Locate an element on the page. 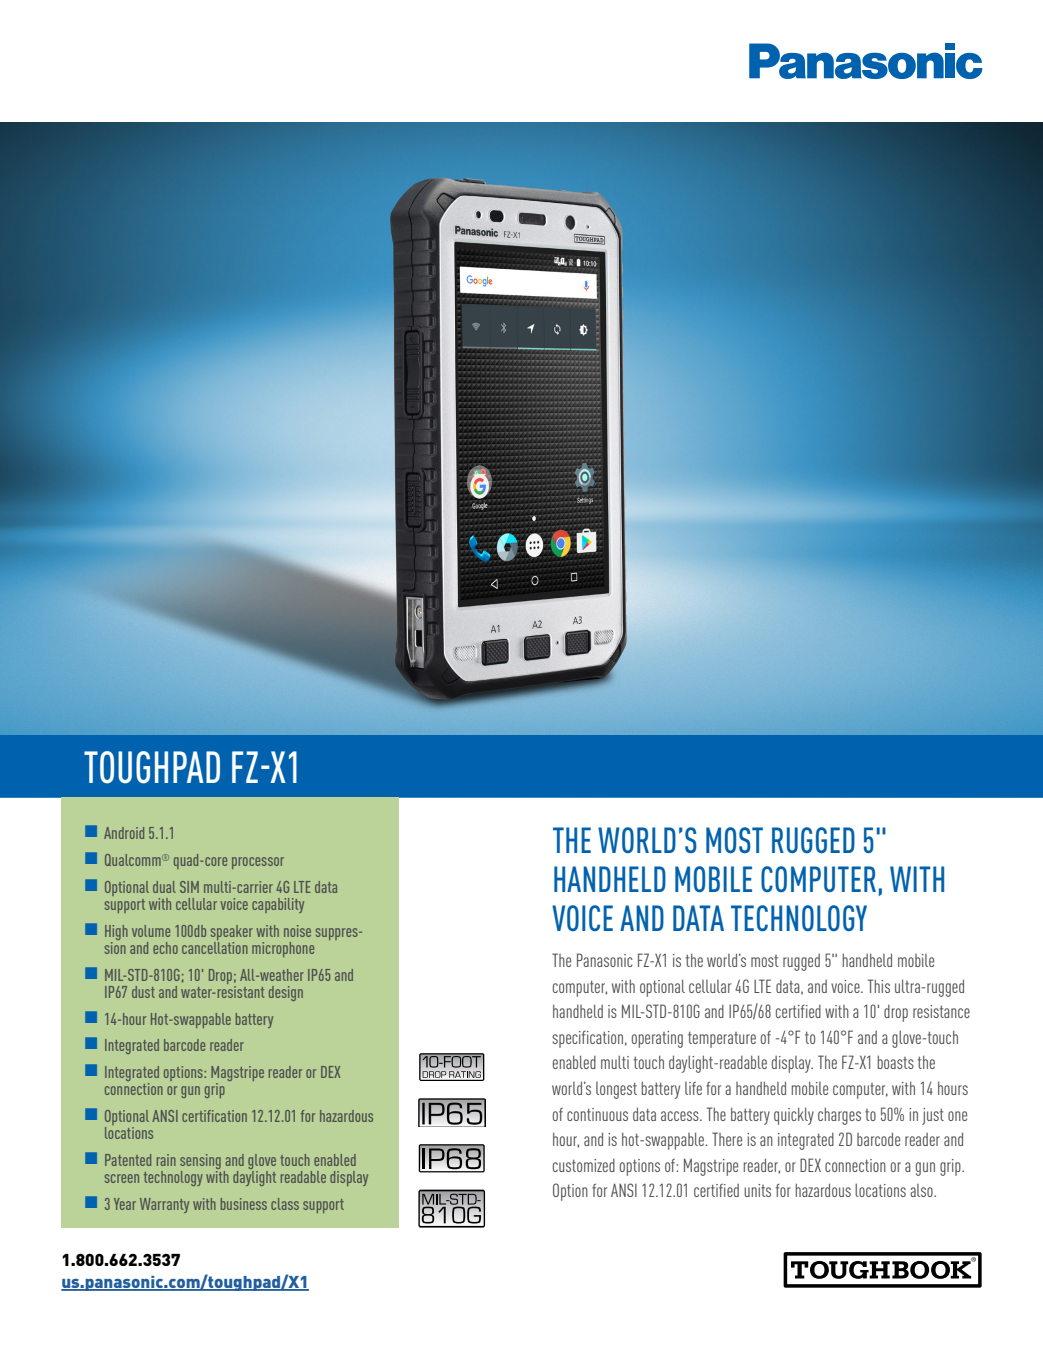  specification is located at coordinates (587, 1039).
